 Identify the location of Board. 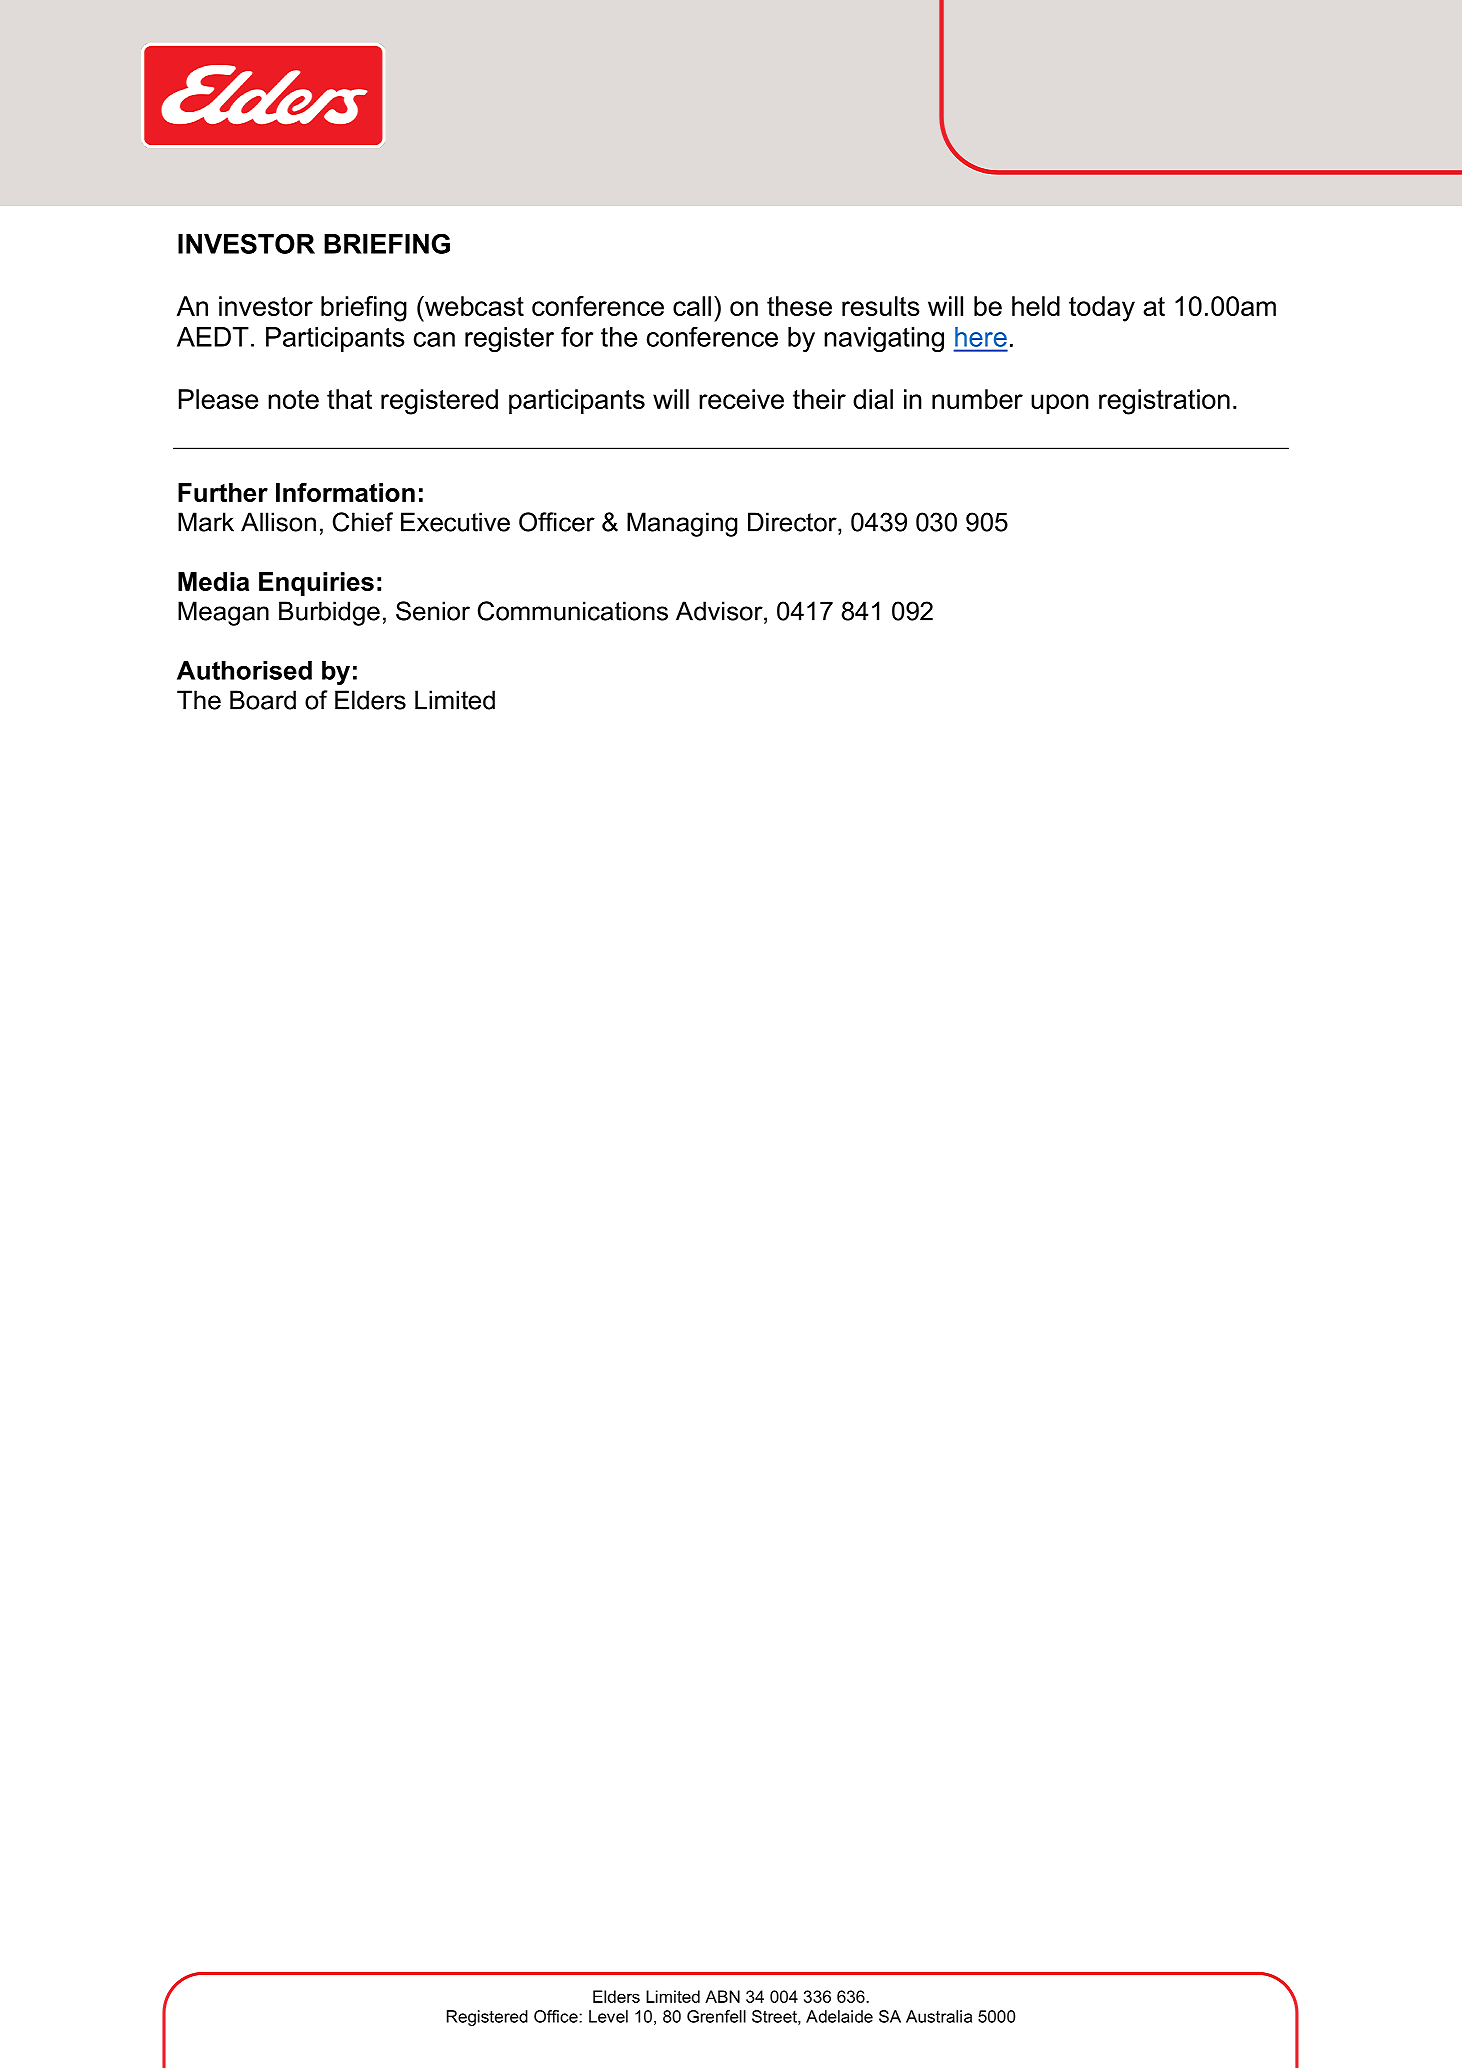
(263, 700).
